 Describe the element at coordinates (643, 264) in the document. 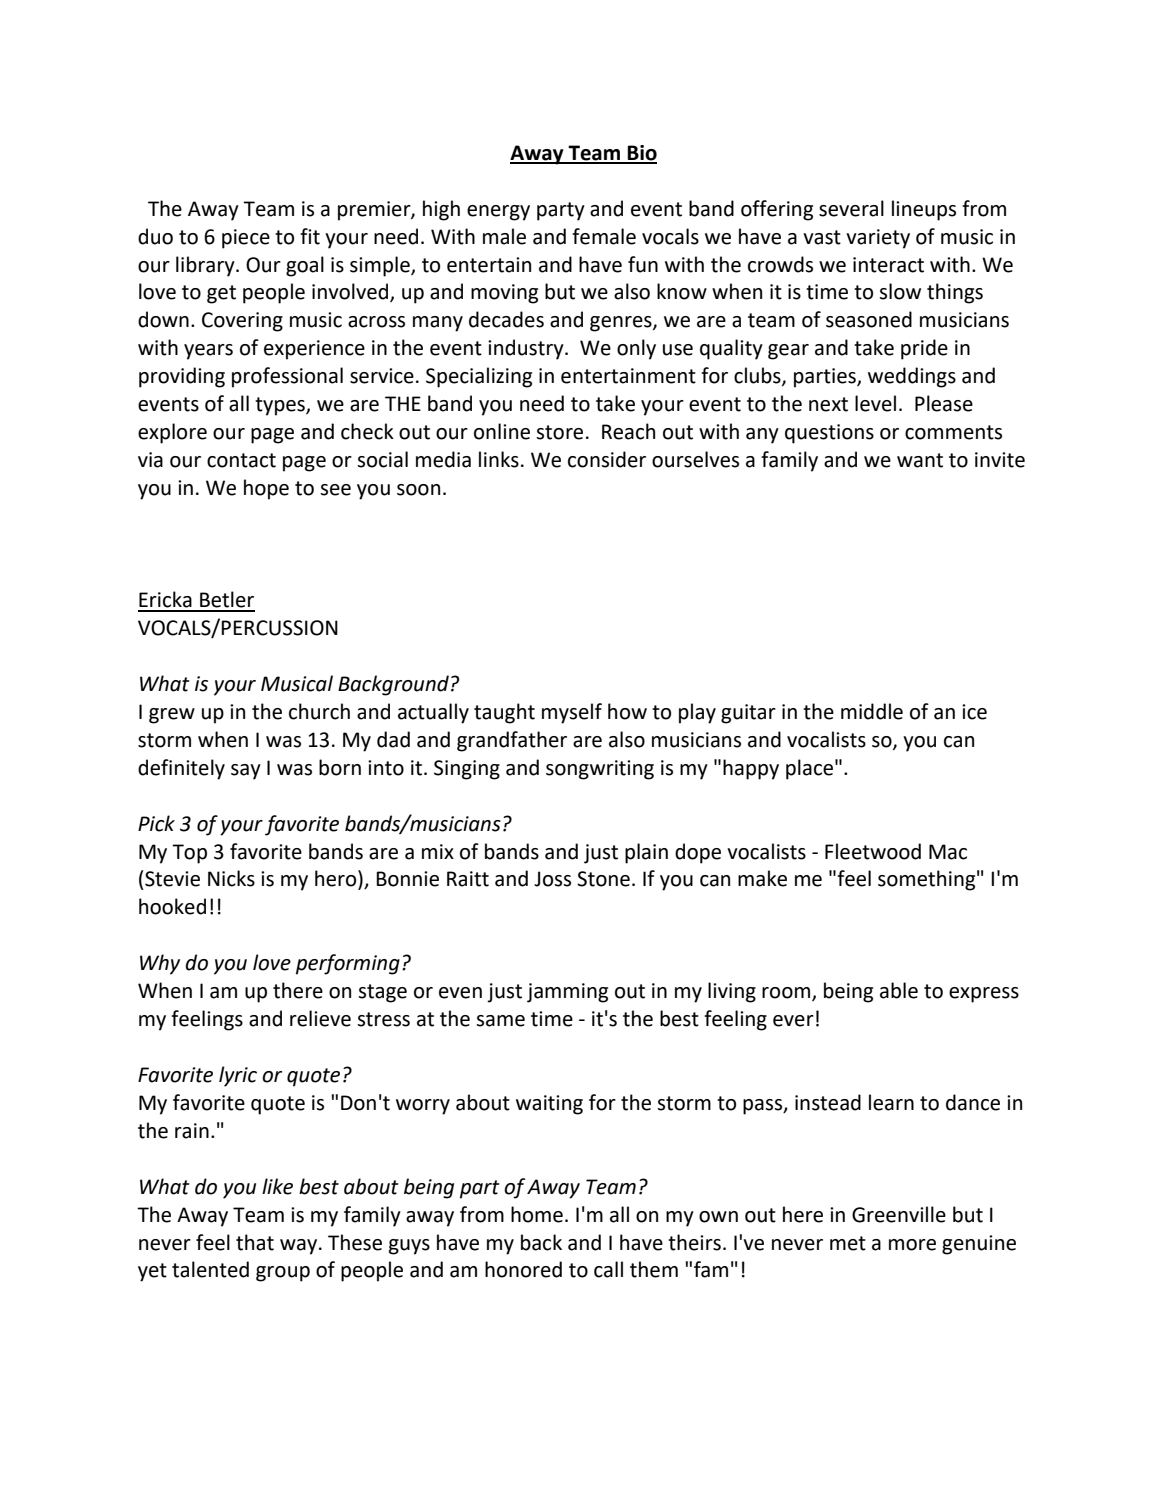

I see `fun` at that location.
